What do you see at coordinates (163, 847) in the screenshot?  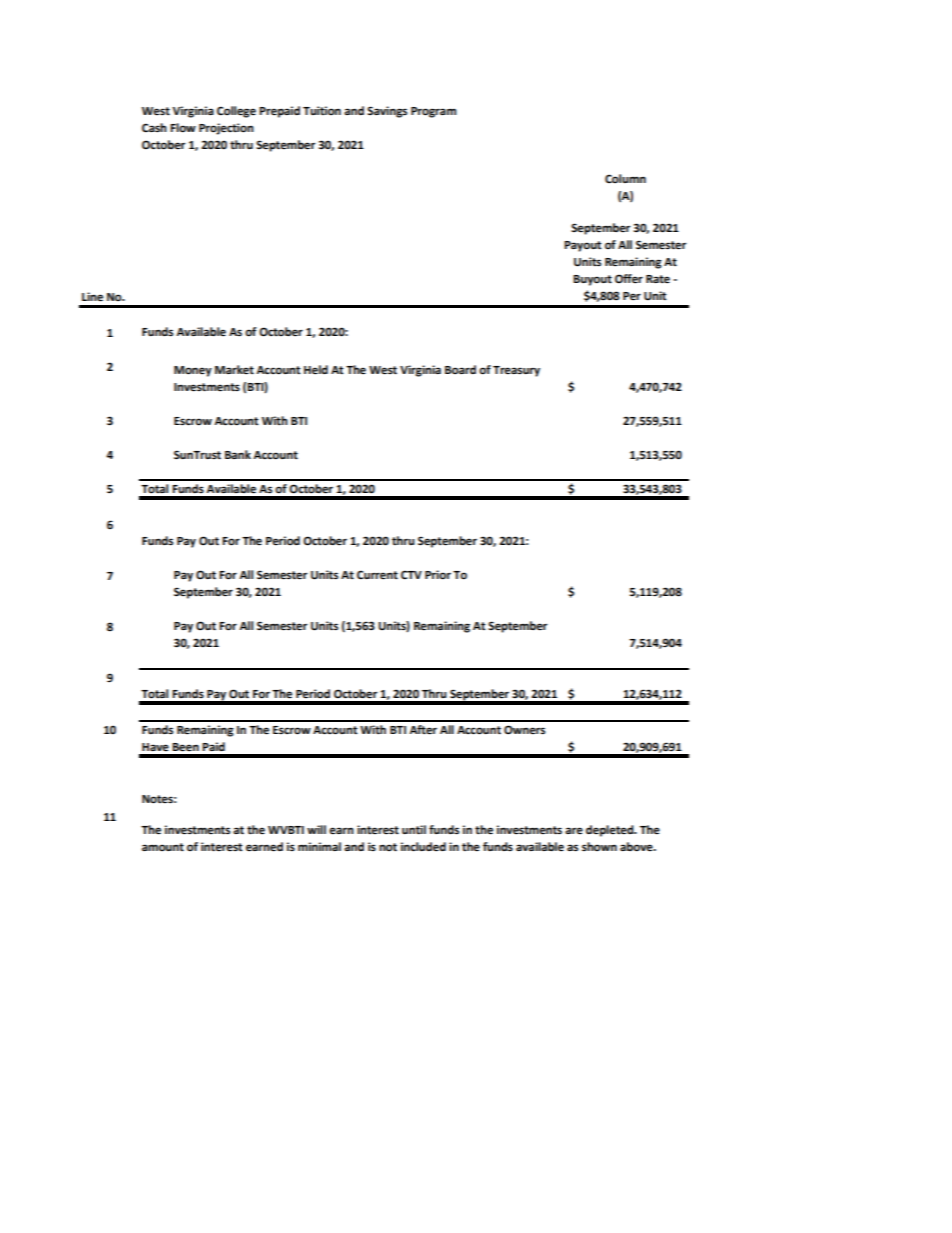 I see `amount` at bounding box center [163, 847].
